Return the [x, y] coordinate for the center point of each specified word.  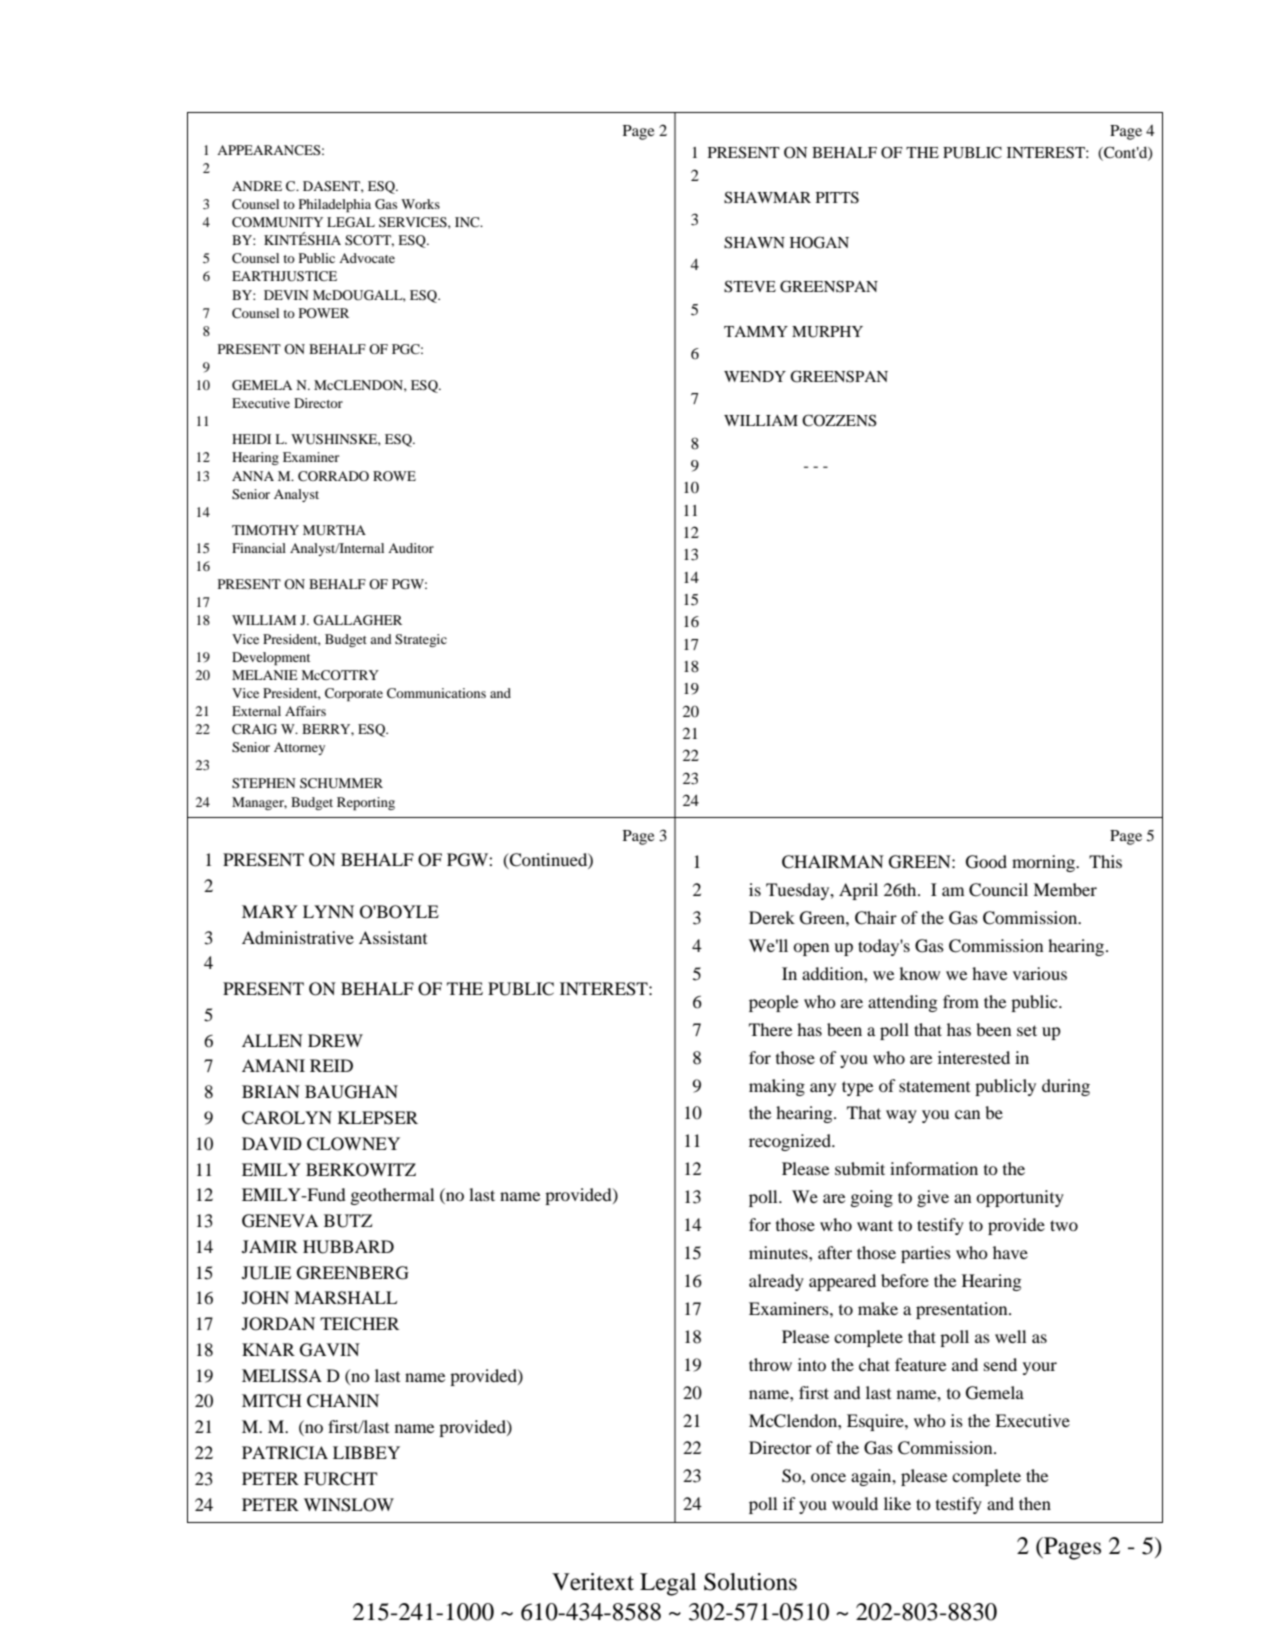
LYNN [328, 911]
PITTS [837, 197]
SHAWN [754, 242]
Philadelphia [335, 206]
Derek [772, 917]
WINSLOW [349, 1505]
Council [998, 890]
